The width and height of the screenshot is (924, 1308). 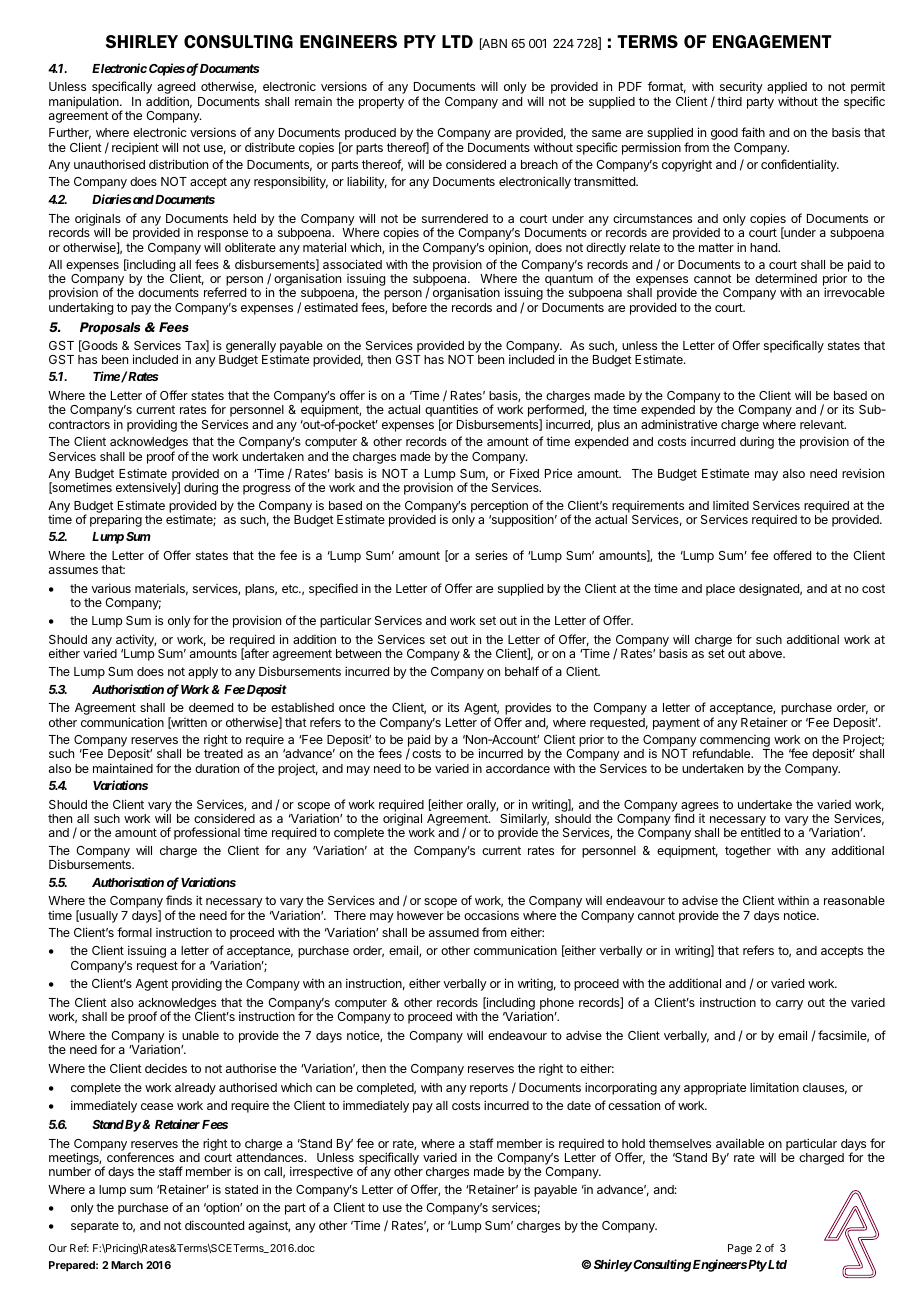 I want to click on preparing, so click(x=116, y=520).
